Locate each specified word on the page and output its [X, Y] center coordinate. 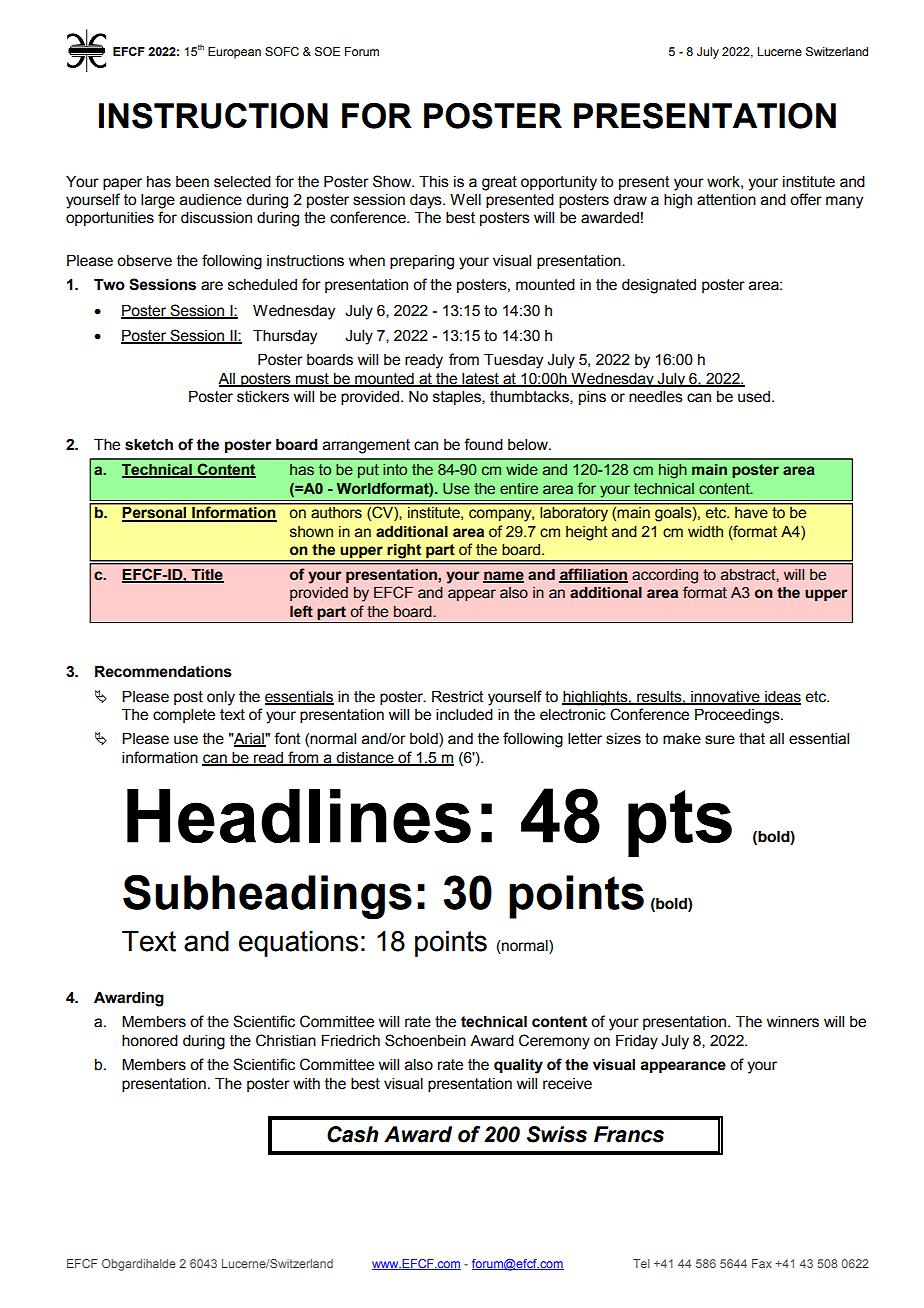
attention [726, 200]
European [234, 53]
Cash [353, 1134]
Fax [762, 1263]
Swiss [557, 1134]
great [499, 183]
